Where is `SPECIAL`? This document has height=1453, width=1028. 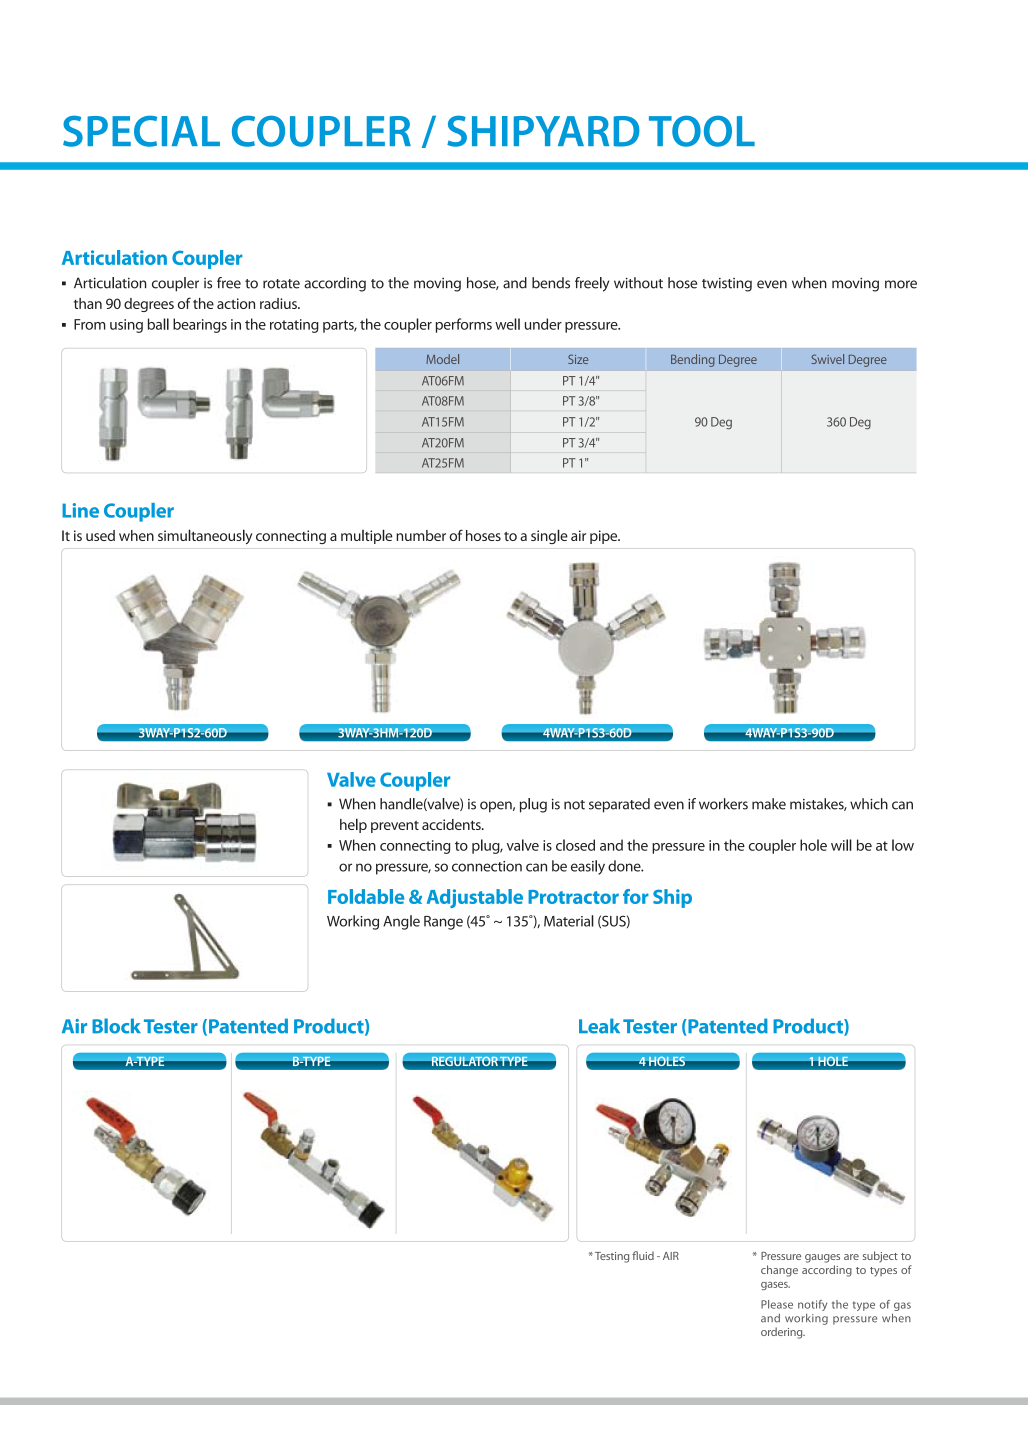
SPECIAL is located at coordinates (141, 131).
